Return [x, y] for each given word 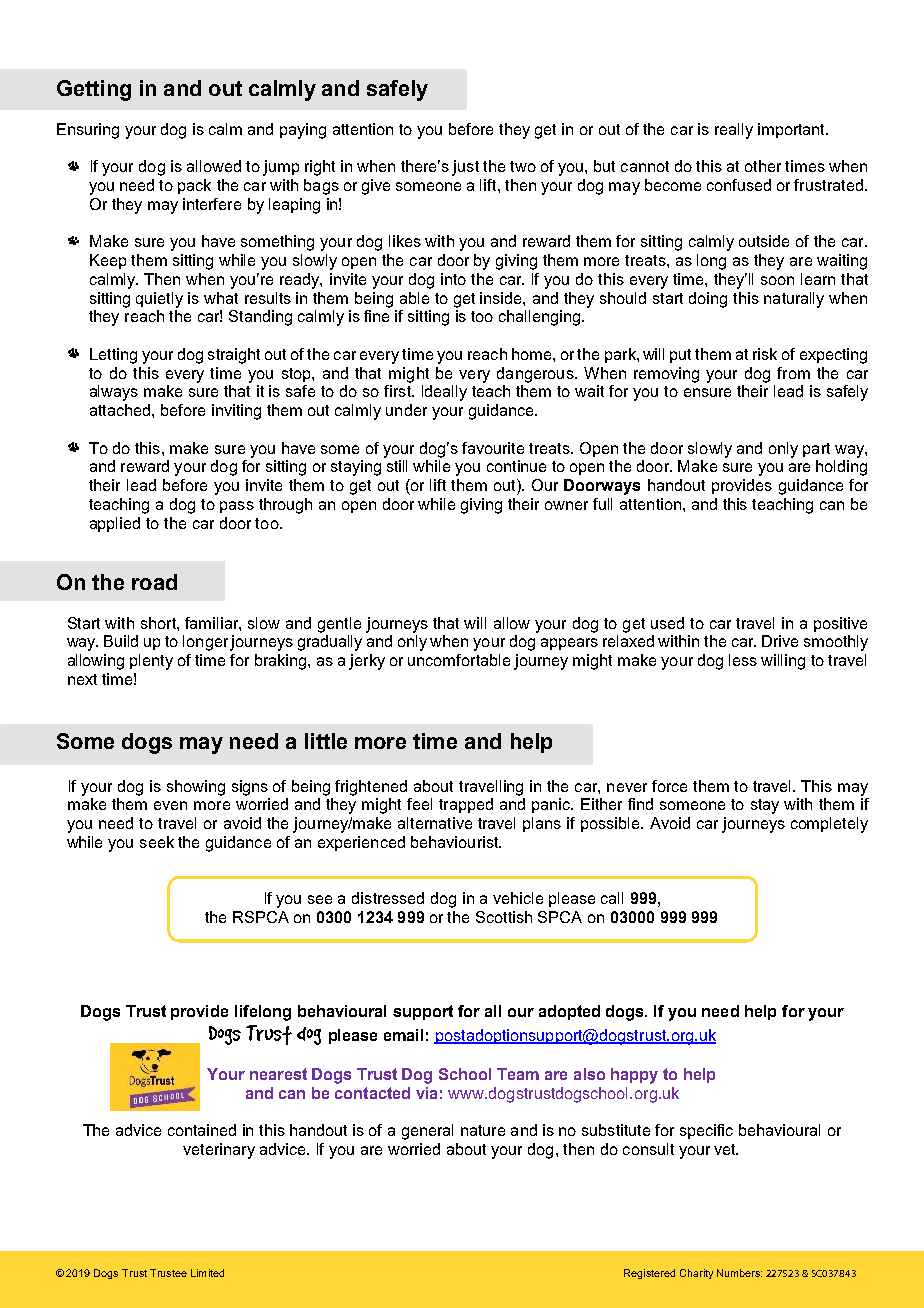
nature [483, 1130]
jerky [367, 662]
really [734, 131]
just [465, 168]
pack [194, 186]
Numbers [739, 1273]
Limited [207, 1273]
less [743, 660]
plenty [151, 662]
